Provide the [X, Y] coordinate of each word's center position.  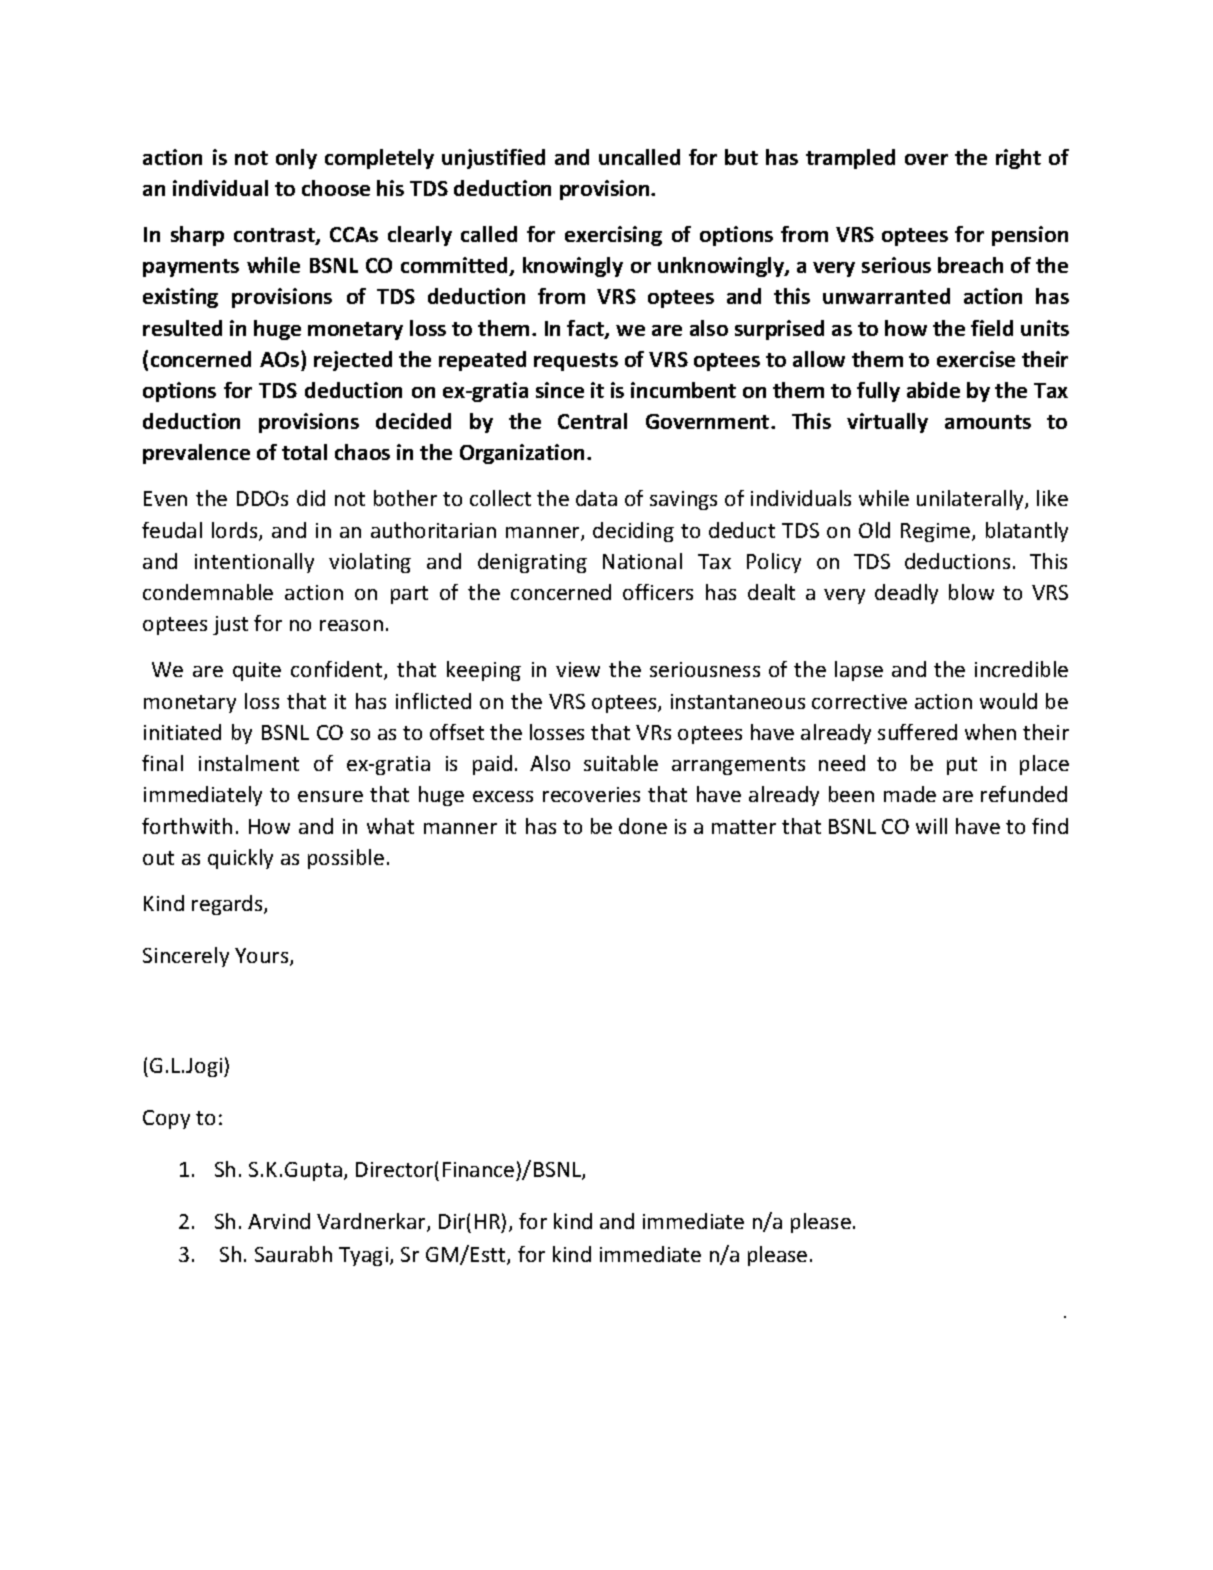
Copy [166, 1119]
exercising [613, 236]
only [296, 159]
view [578, 669]
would [1008, 701]
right [1018, 159]
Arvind [279, 1221]
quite [257, 671]
